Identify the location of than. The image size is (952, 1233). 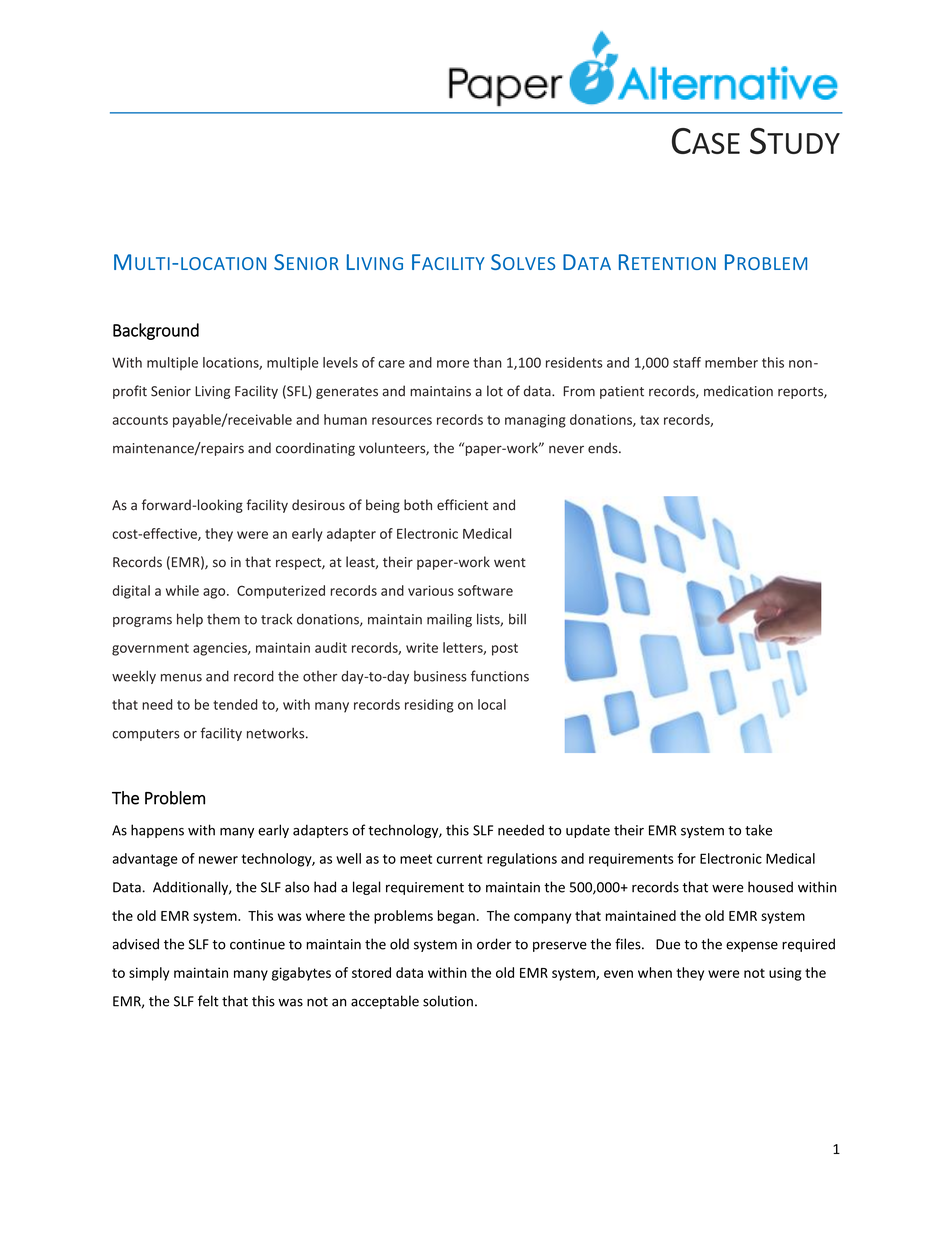
(487, 362).
